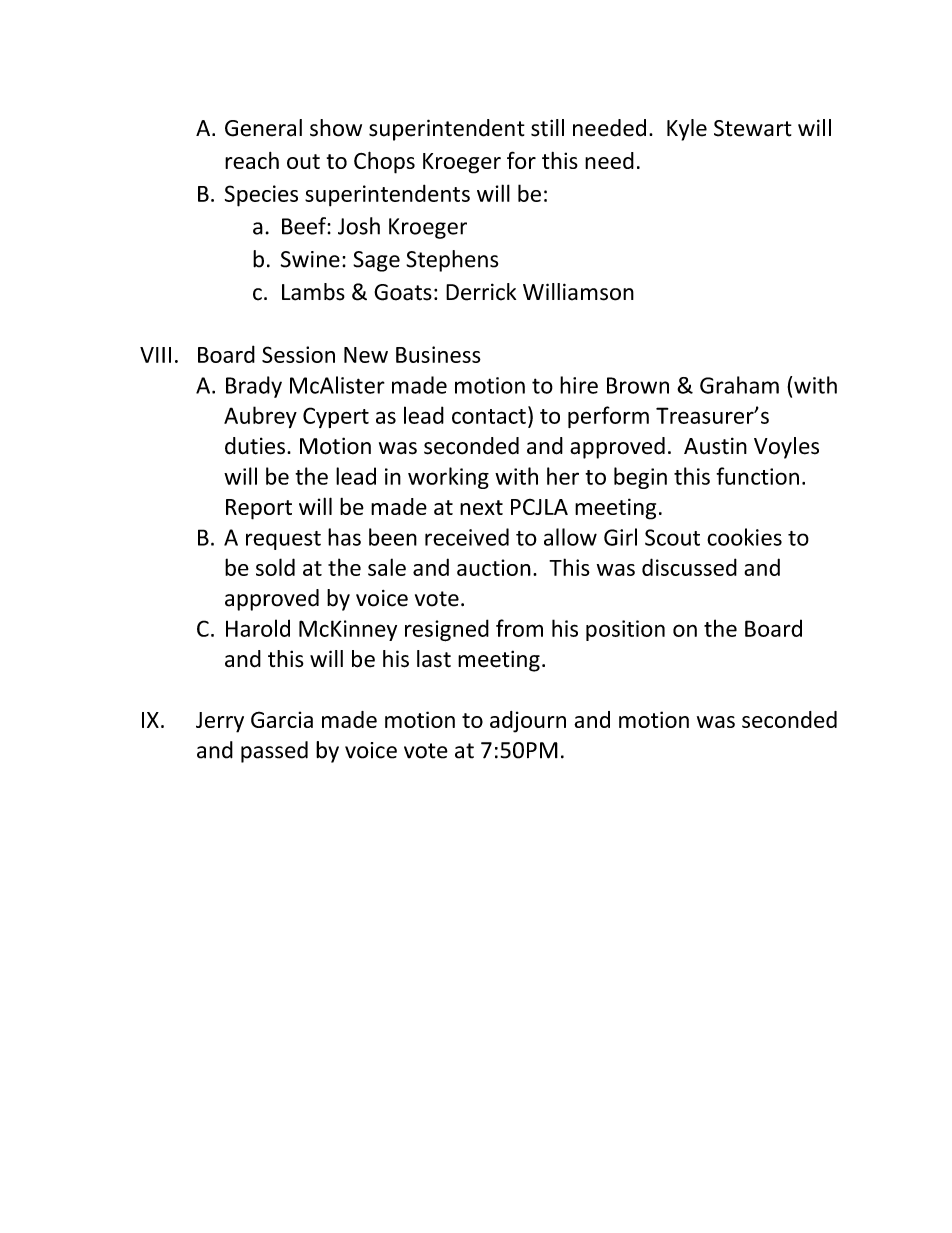  What do you see at coordinates (687, 130) in the screenshot?
I see `Kyle` at bounding box center [687, 130].
